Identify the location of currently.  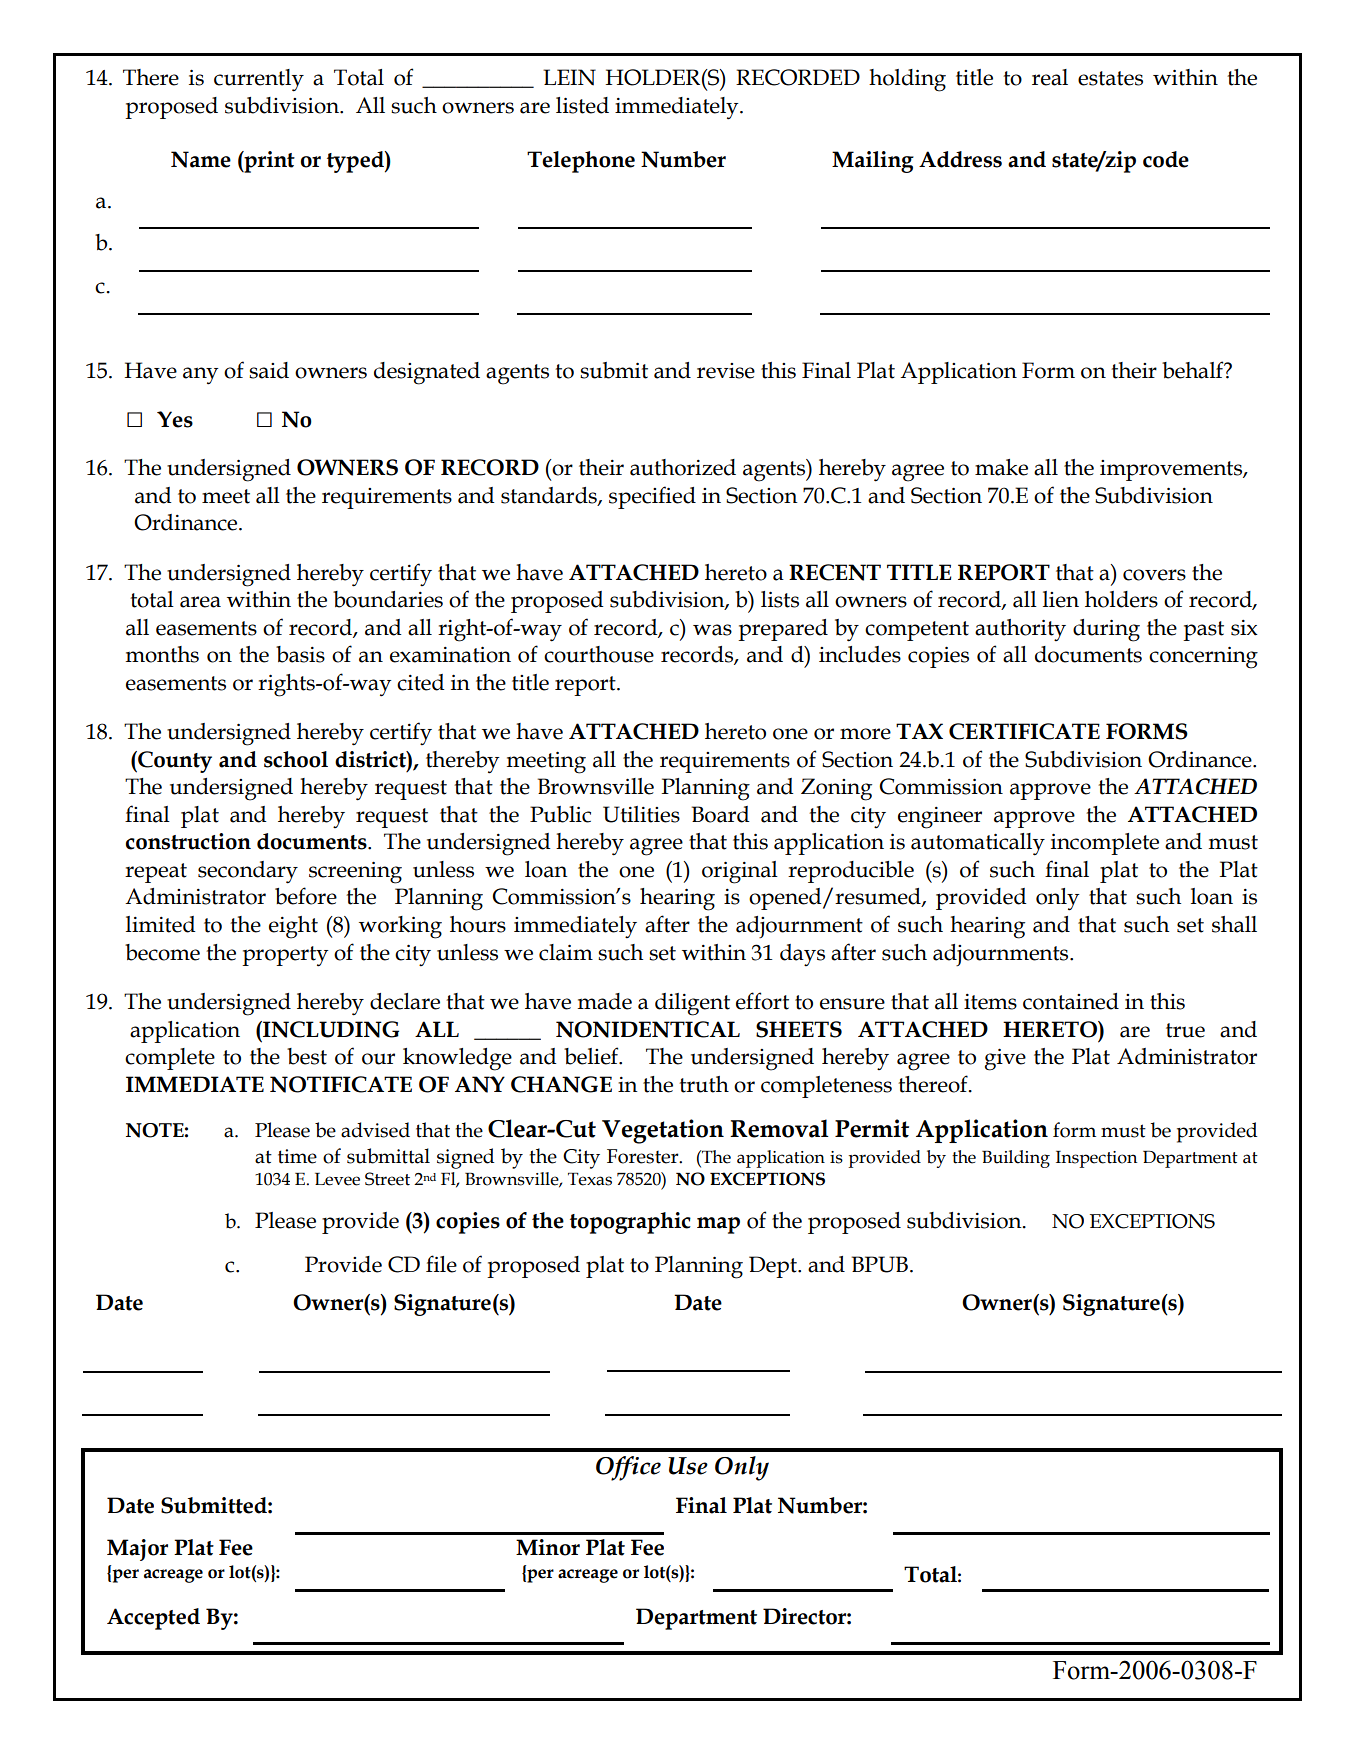
(259, 80).
